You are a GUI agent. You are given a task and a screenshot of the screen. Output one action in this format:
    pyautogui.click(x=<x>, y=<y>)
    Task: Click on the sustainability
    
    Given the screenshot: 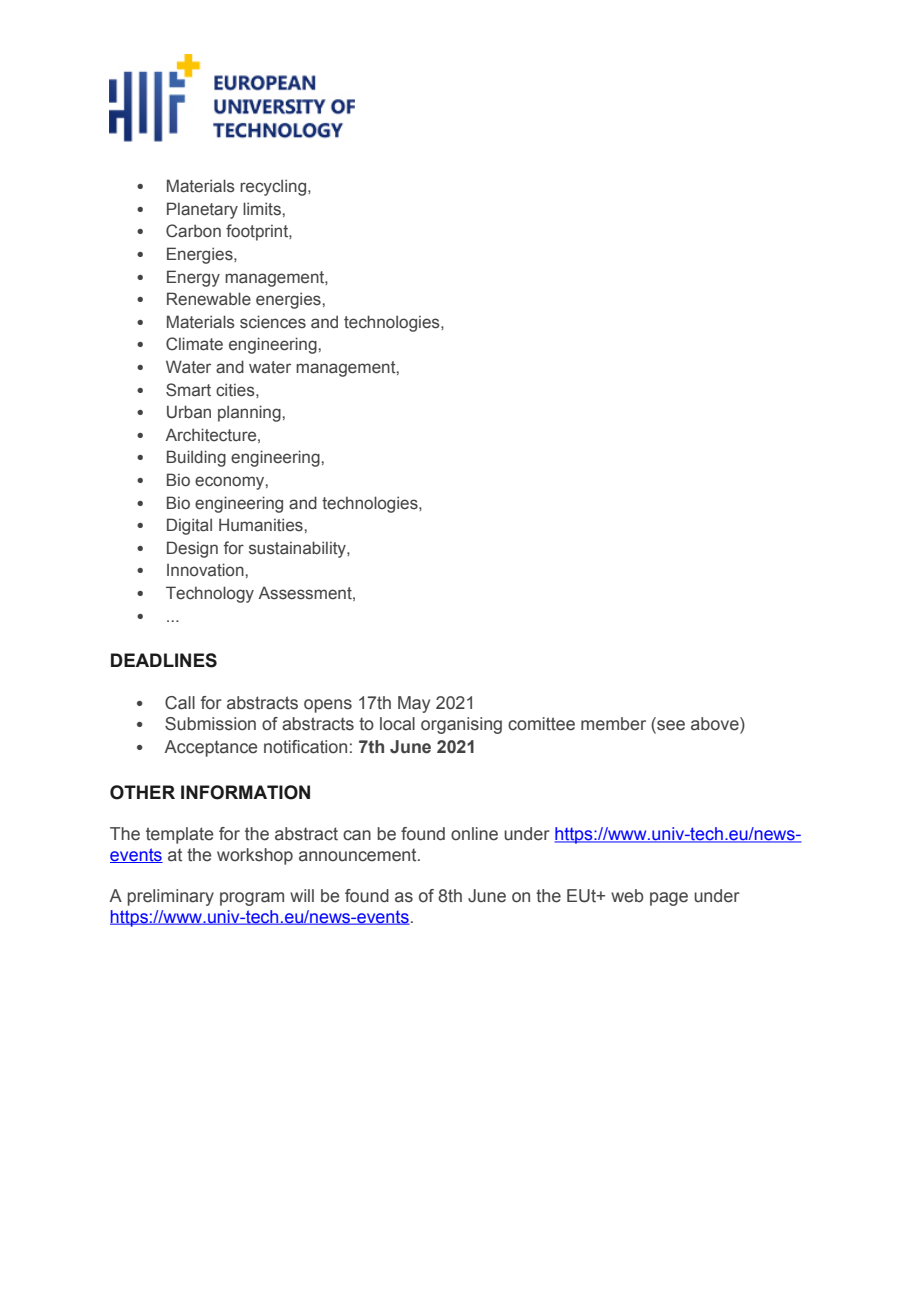 What is the action you would take?
    pyautogui.click(x=298, y=549)
